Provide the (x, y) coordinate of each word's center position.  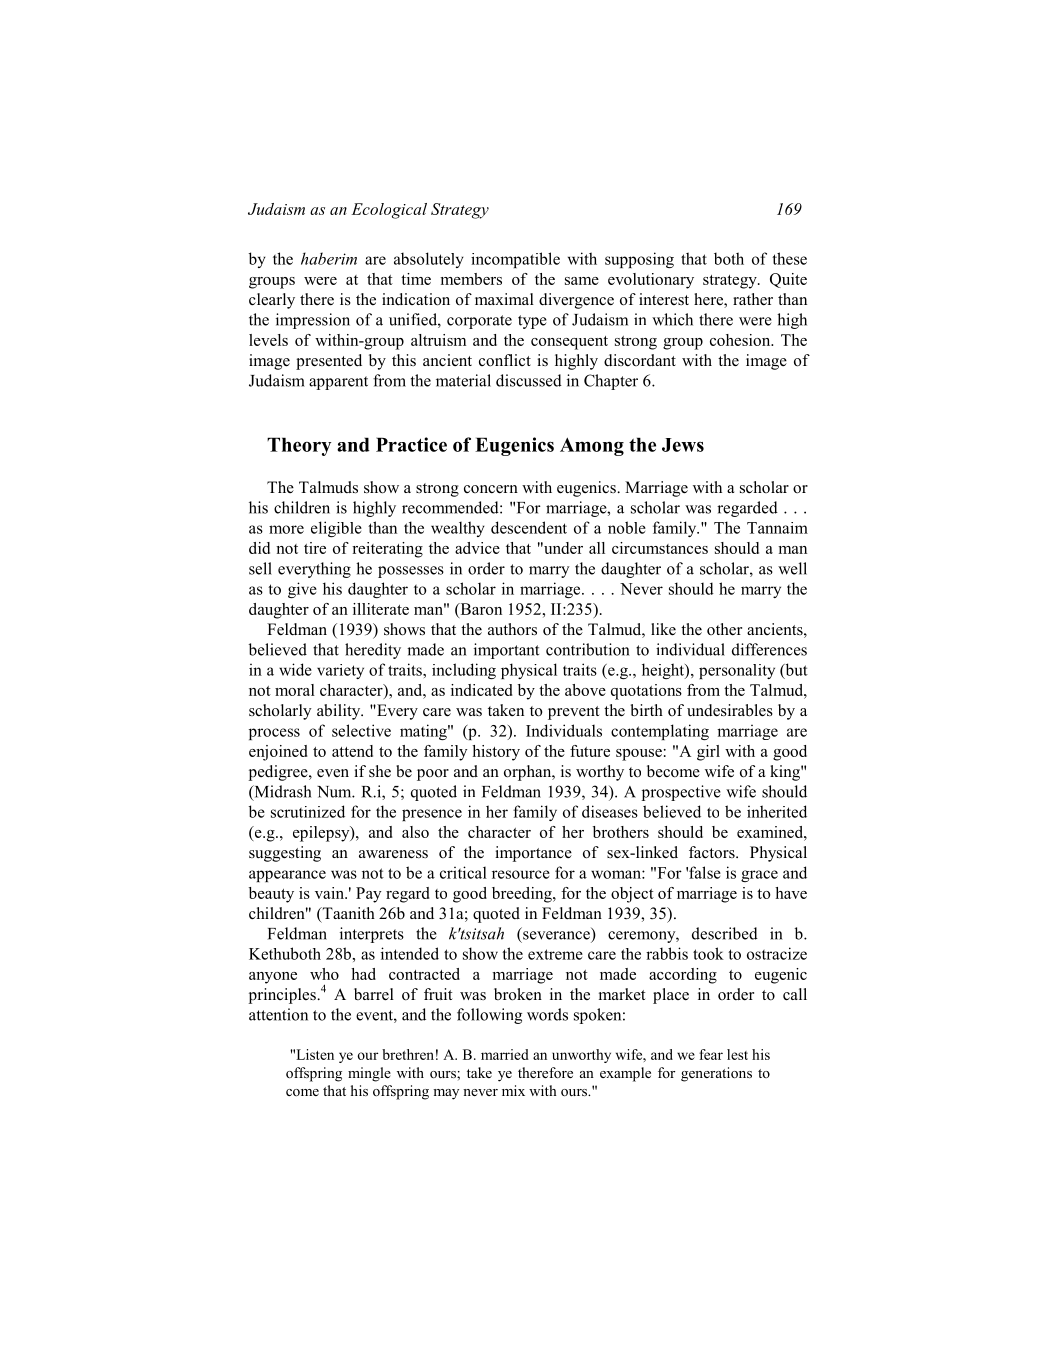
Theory (299, 446)
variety (340, 671)
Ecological (389, 211)
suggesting (285, 854)
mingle (369, 1074)
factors (713, 852)
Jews (683, 445)
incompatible (515, 260)
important (506, 651)
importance (533, 854)
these (789, 258)
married (505, 1054)
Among (592, 446)
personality (737, 671)
